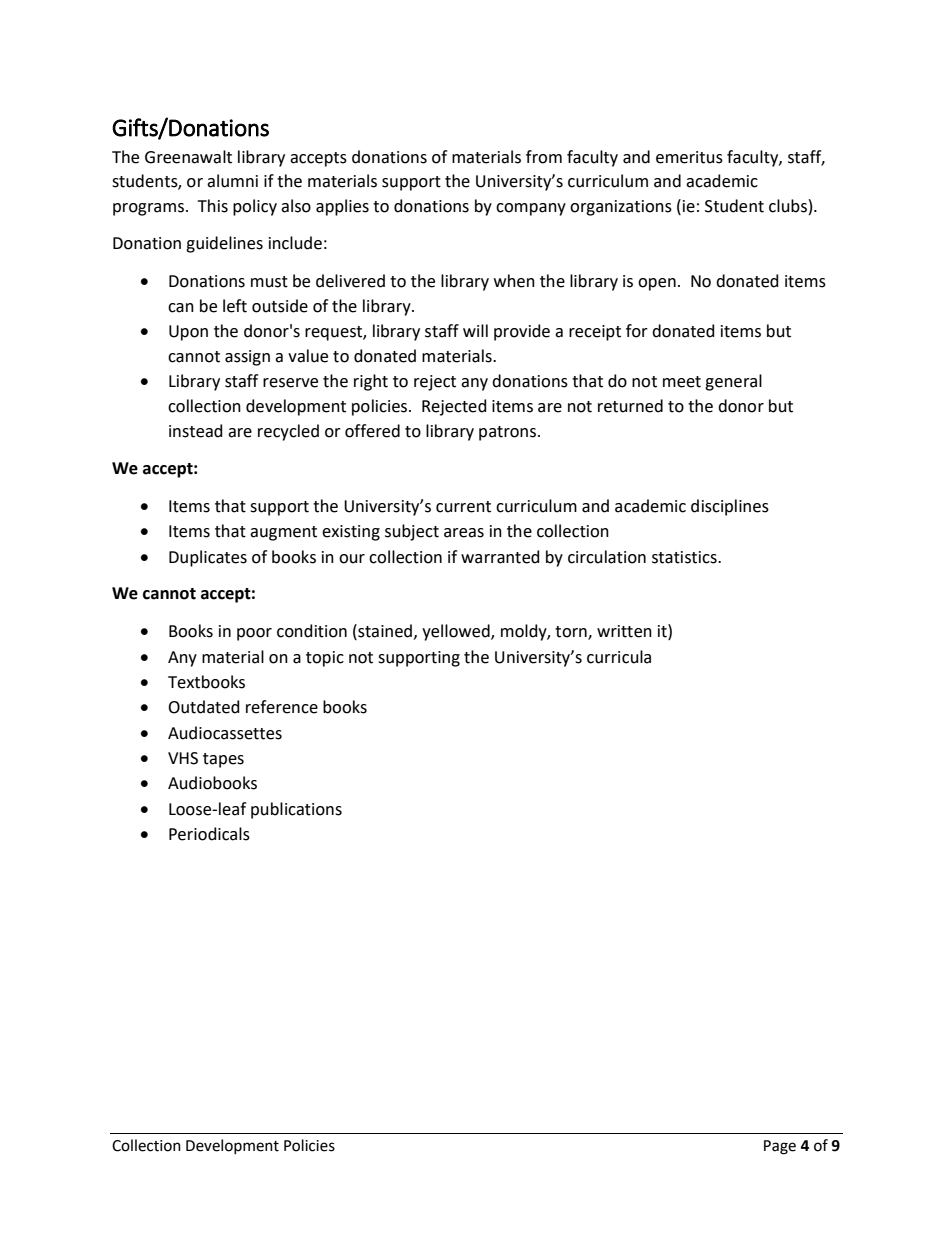  I want to click on publications, so click(296, 810).
